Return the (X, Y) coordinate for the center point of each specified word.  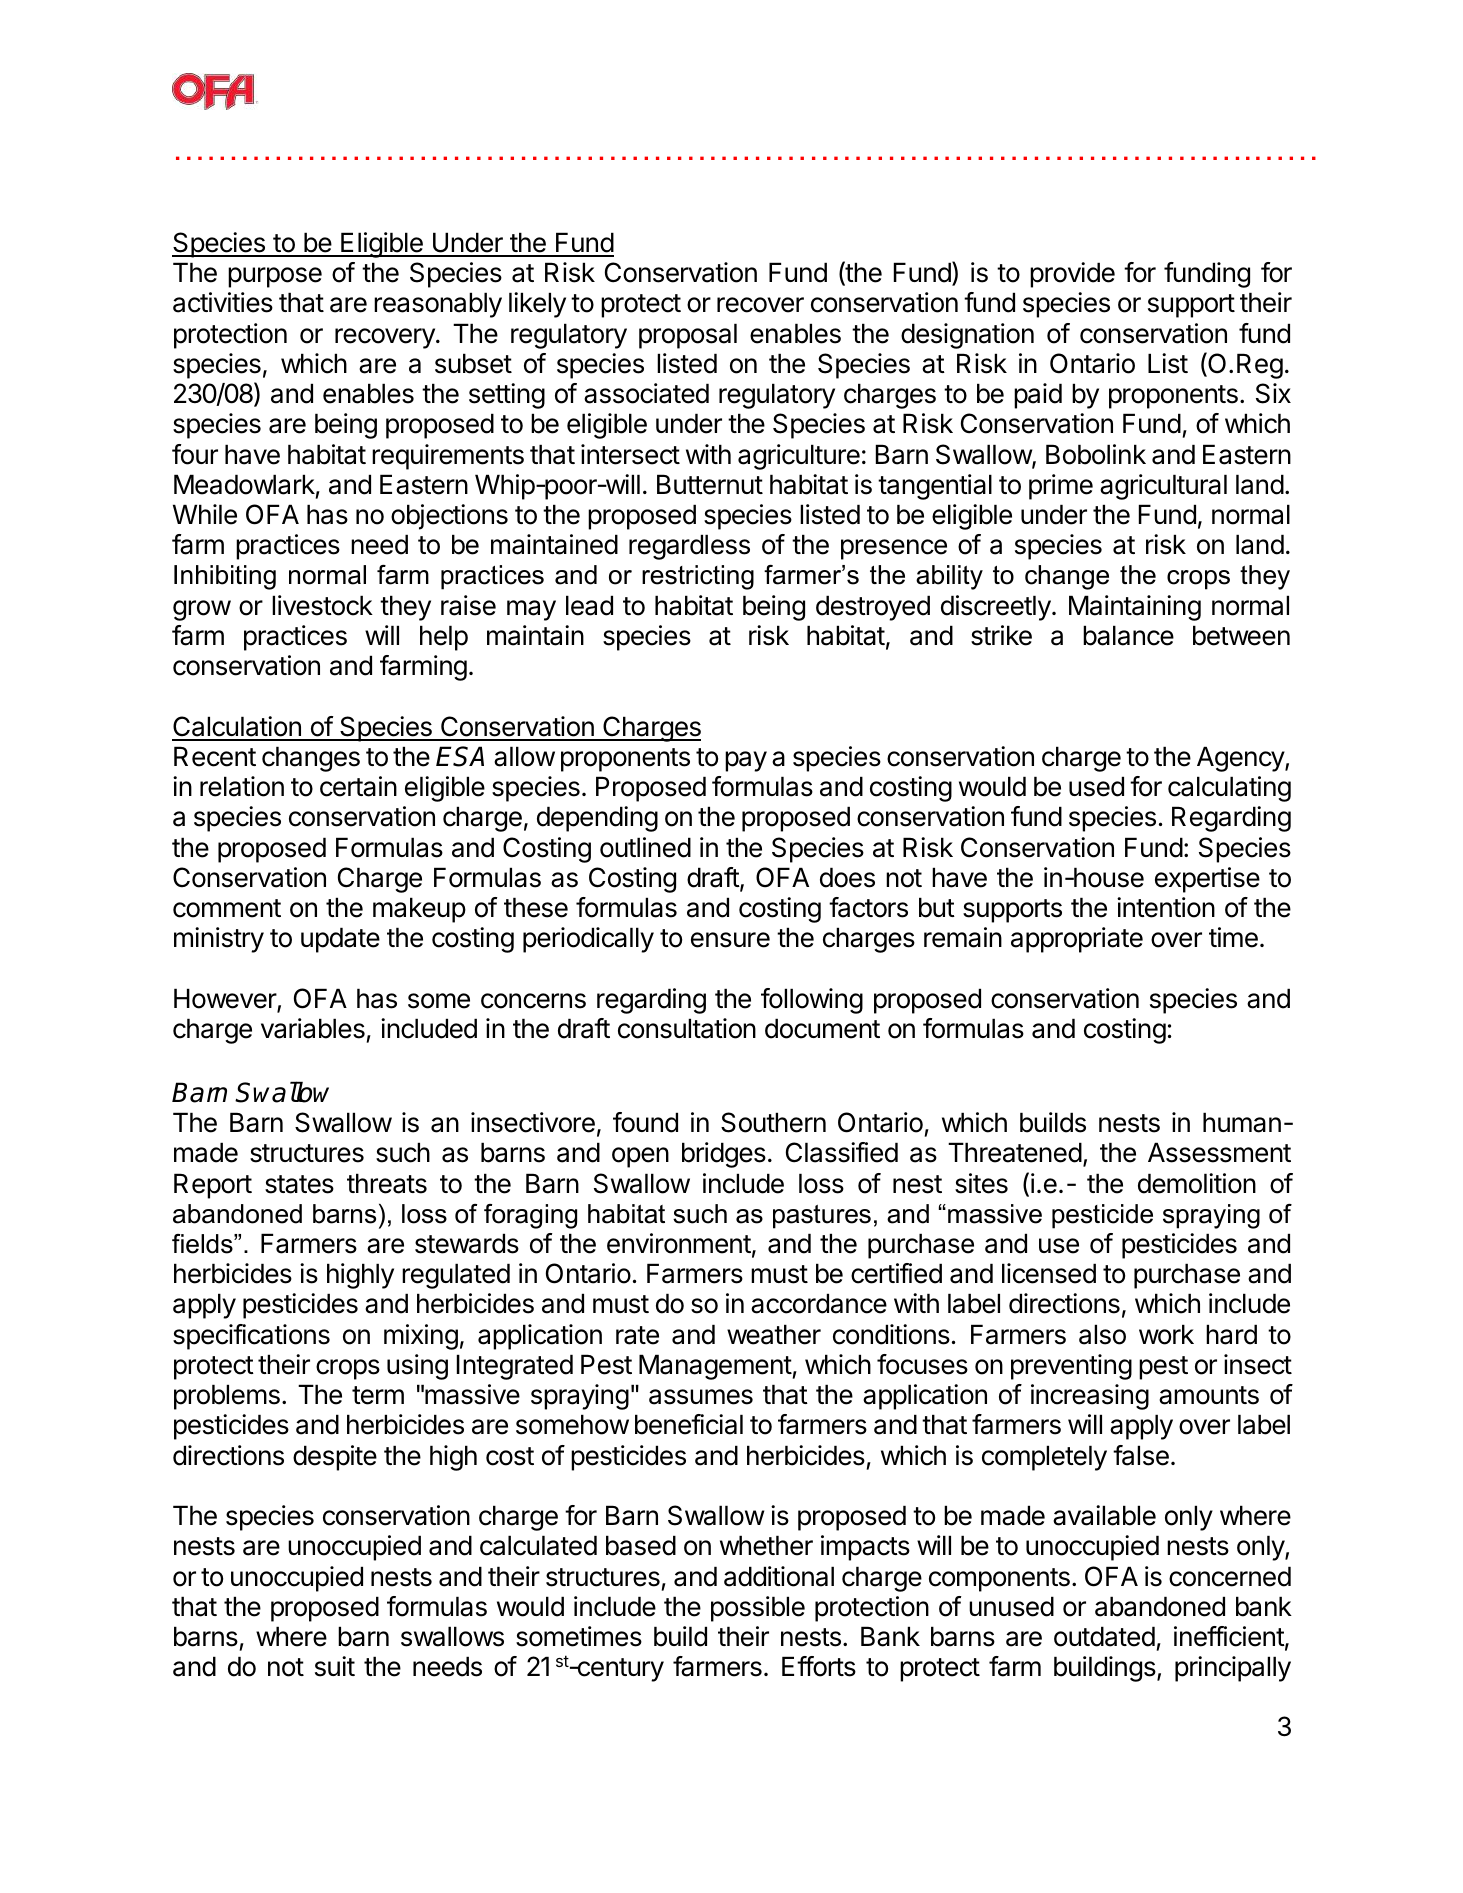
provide (1072, 275)
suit (335, 1666)
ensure (730, 940)
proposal (688, 336)
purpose (275, 277)
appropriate (1077, 940)
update (340, 940)
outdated (1104, 1636)
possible (758, 1609)
